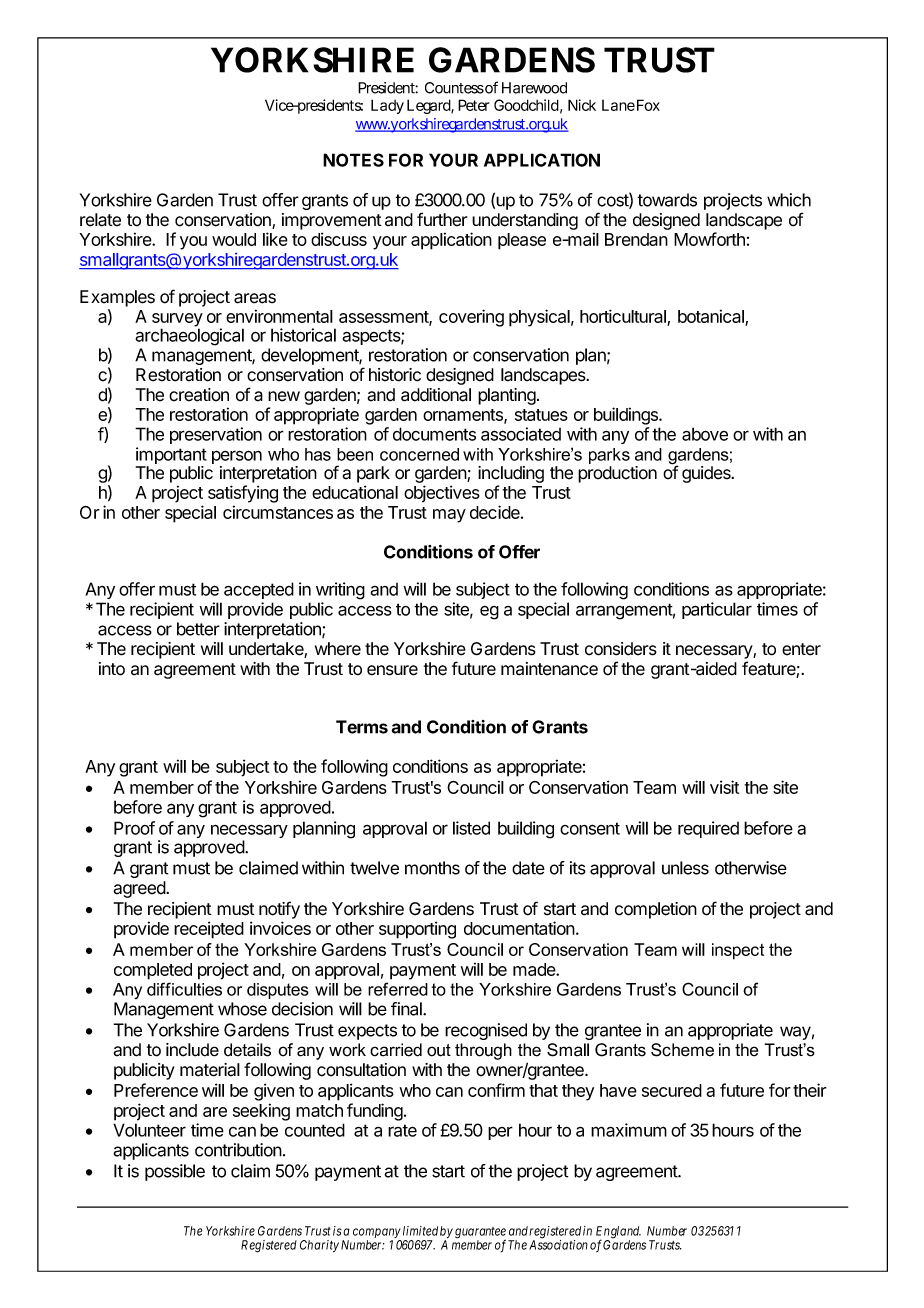 This screenshot has height=1308, width=924. What do you see at coordinates (407, 1009) in the screenshot?
I see `final` at bounding box center [407, 1009].
